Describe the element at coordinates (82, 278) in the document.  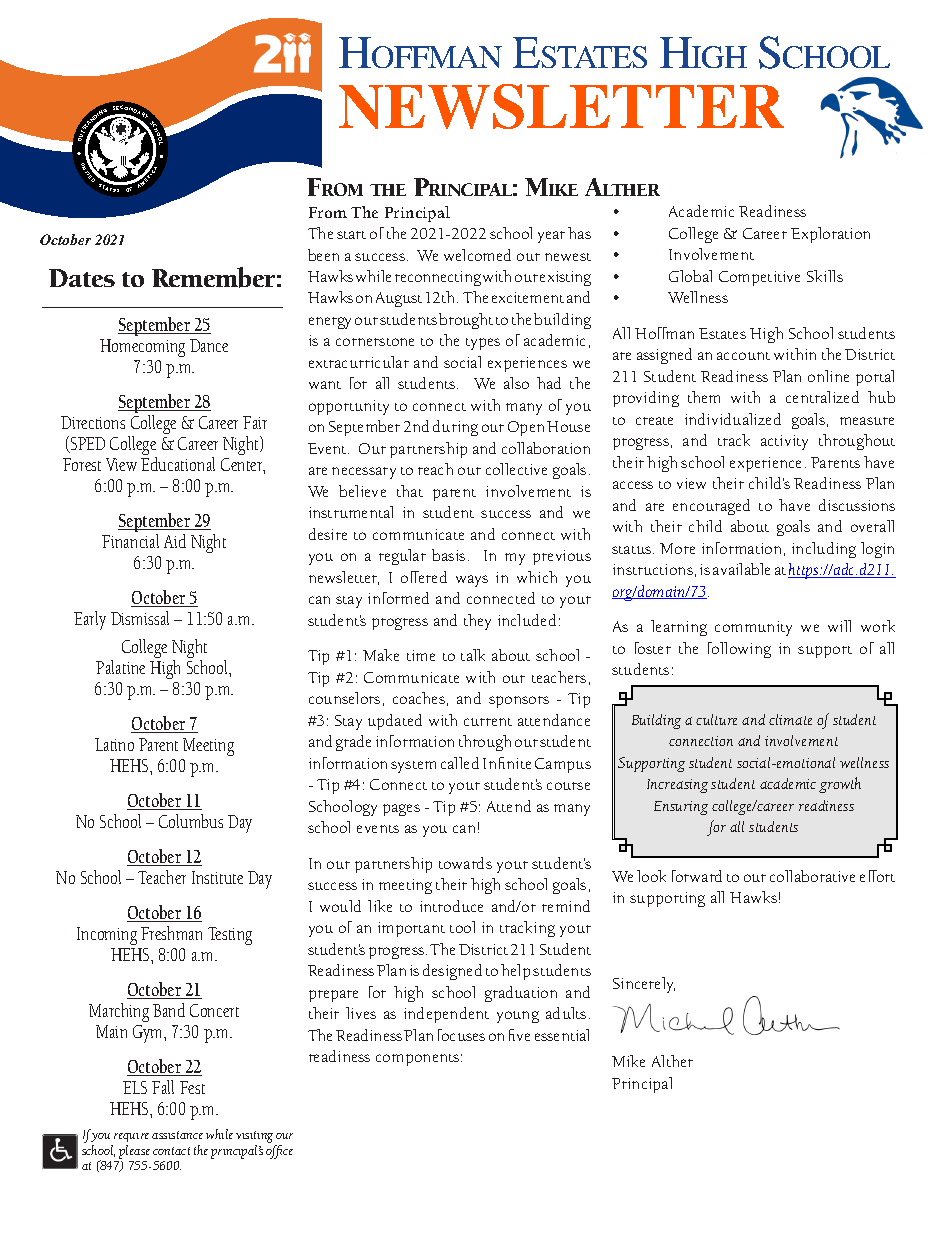
I see `Dates` at that location.
